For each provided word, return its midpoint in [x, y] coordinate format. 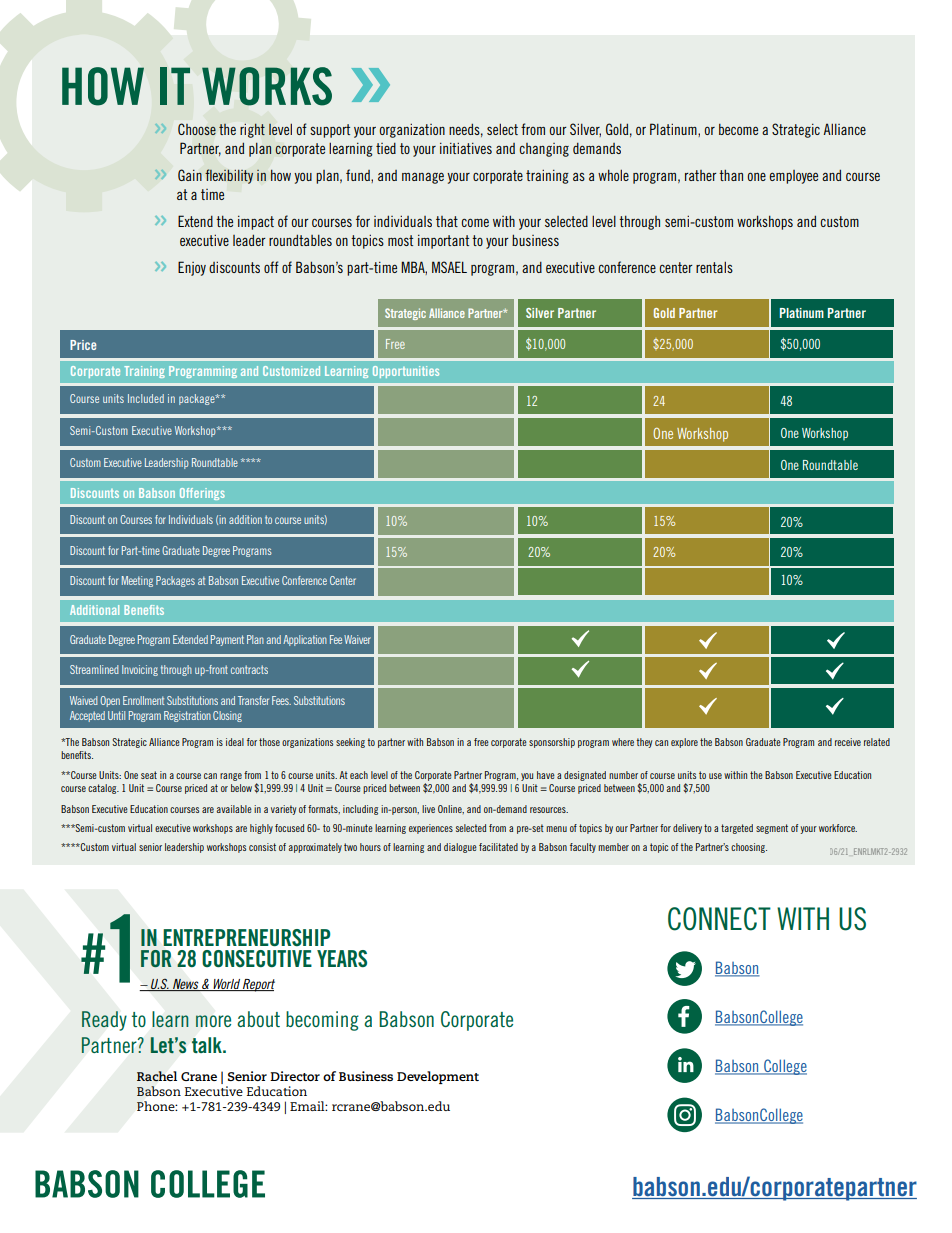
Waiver [357, 639]
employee [793, 177]
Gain [190, 175]
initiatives [466, 148]
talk [208, 1045]
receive [848, 742]
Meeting [137, 581]
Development [438, 1077]
